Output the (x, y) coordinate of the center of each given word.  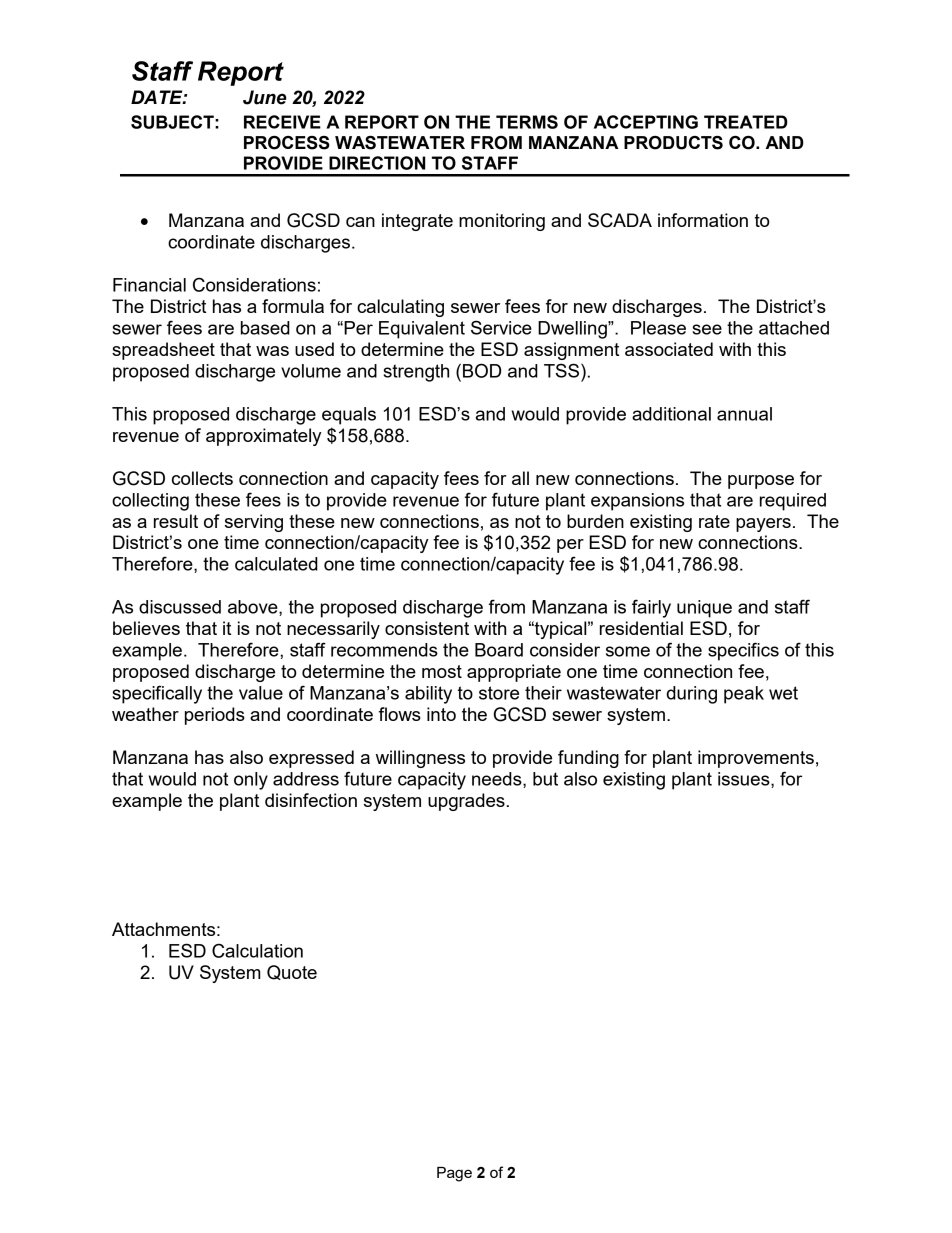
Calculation (257, 950)
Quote (292, 972)
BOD (482, 370)
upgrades (466, 802)
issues (745, 780)
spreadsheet (163, 351)
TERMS (527, 122)
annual (744, 414)
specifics (743, 651)
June (265, 97)
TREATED (746, 122)
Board (499, 650)
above (254, 608)
